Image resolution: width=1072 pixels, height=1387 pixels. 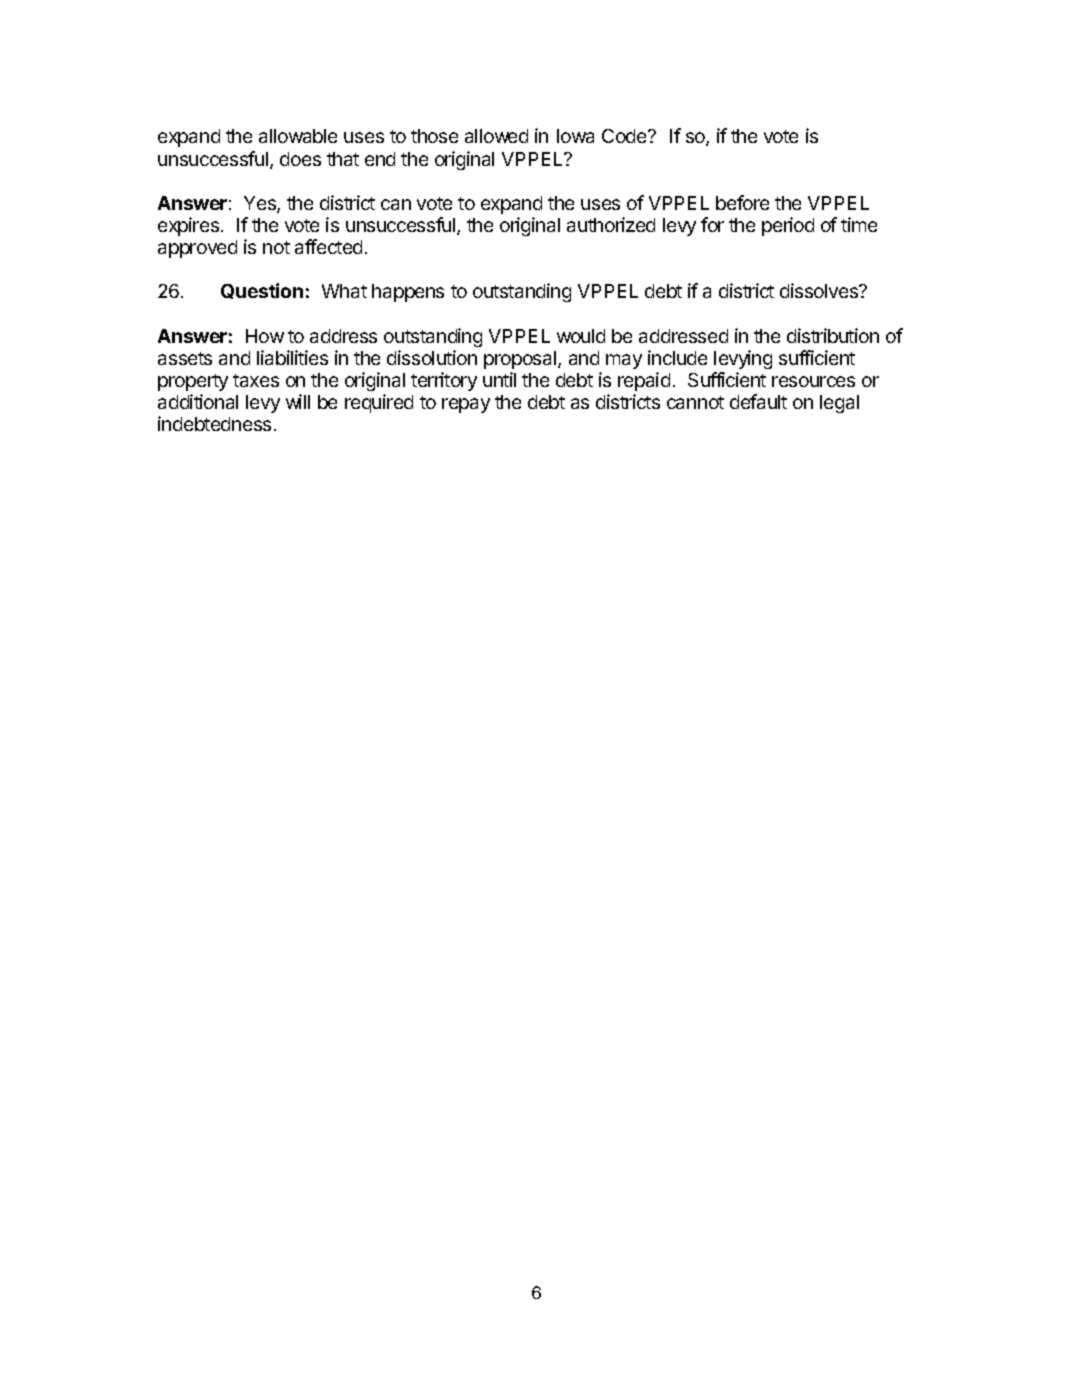 What do you see at coordinates (298, 136) in the screenshot?
I see `allowable` at bounding box center [298, 136].
